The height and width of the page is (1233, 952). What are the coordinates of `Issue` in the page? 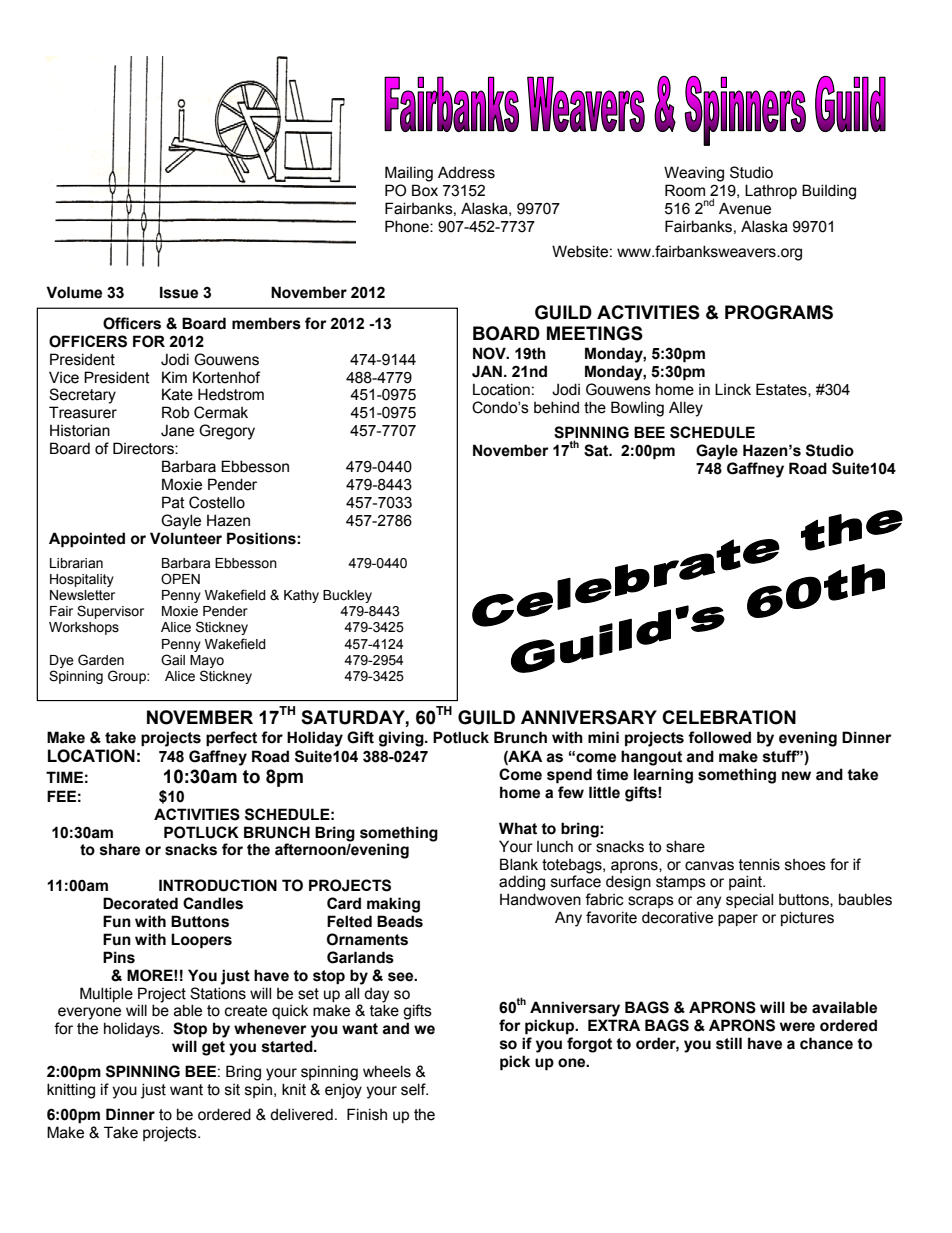 It's located at (179, 292).
